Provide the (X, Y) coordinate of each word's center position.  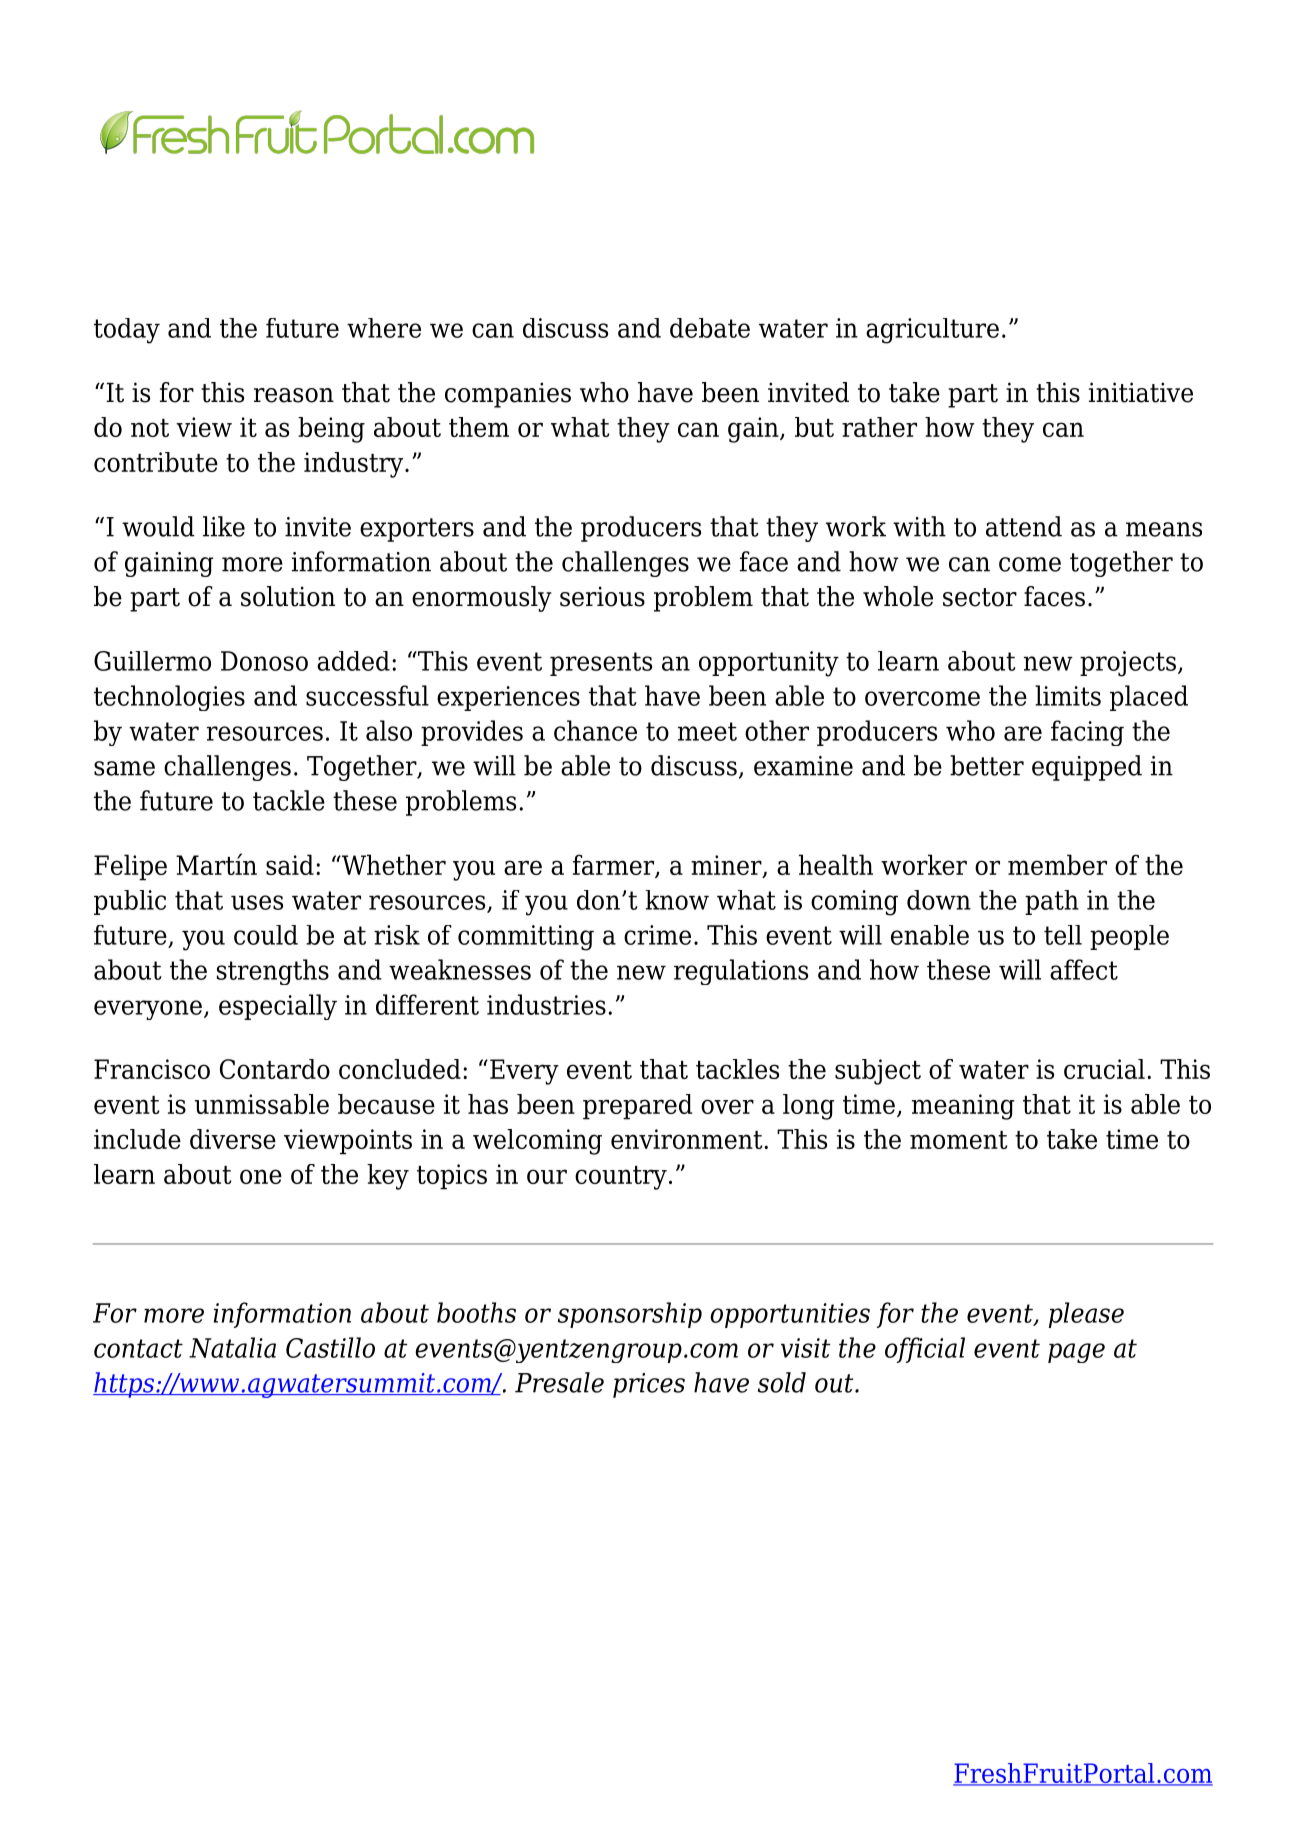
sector (980, 597)
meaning (963, 1107)
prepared (637, 1107)
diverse (233, 1139)
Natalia (232, 1347)
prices (649, 1385)
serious (602, 596)
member (1057, 864)
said (290, 864)
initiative (1141, 392)
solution (288, 596)
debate (710, 328)
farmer (615, 865)
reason (294, 395)
